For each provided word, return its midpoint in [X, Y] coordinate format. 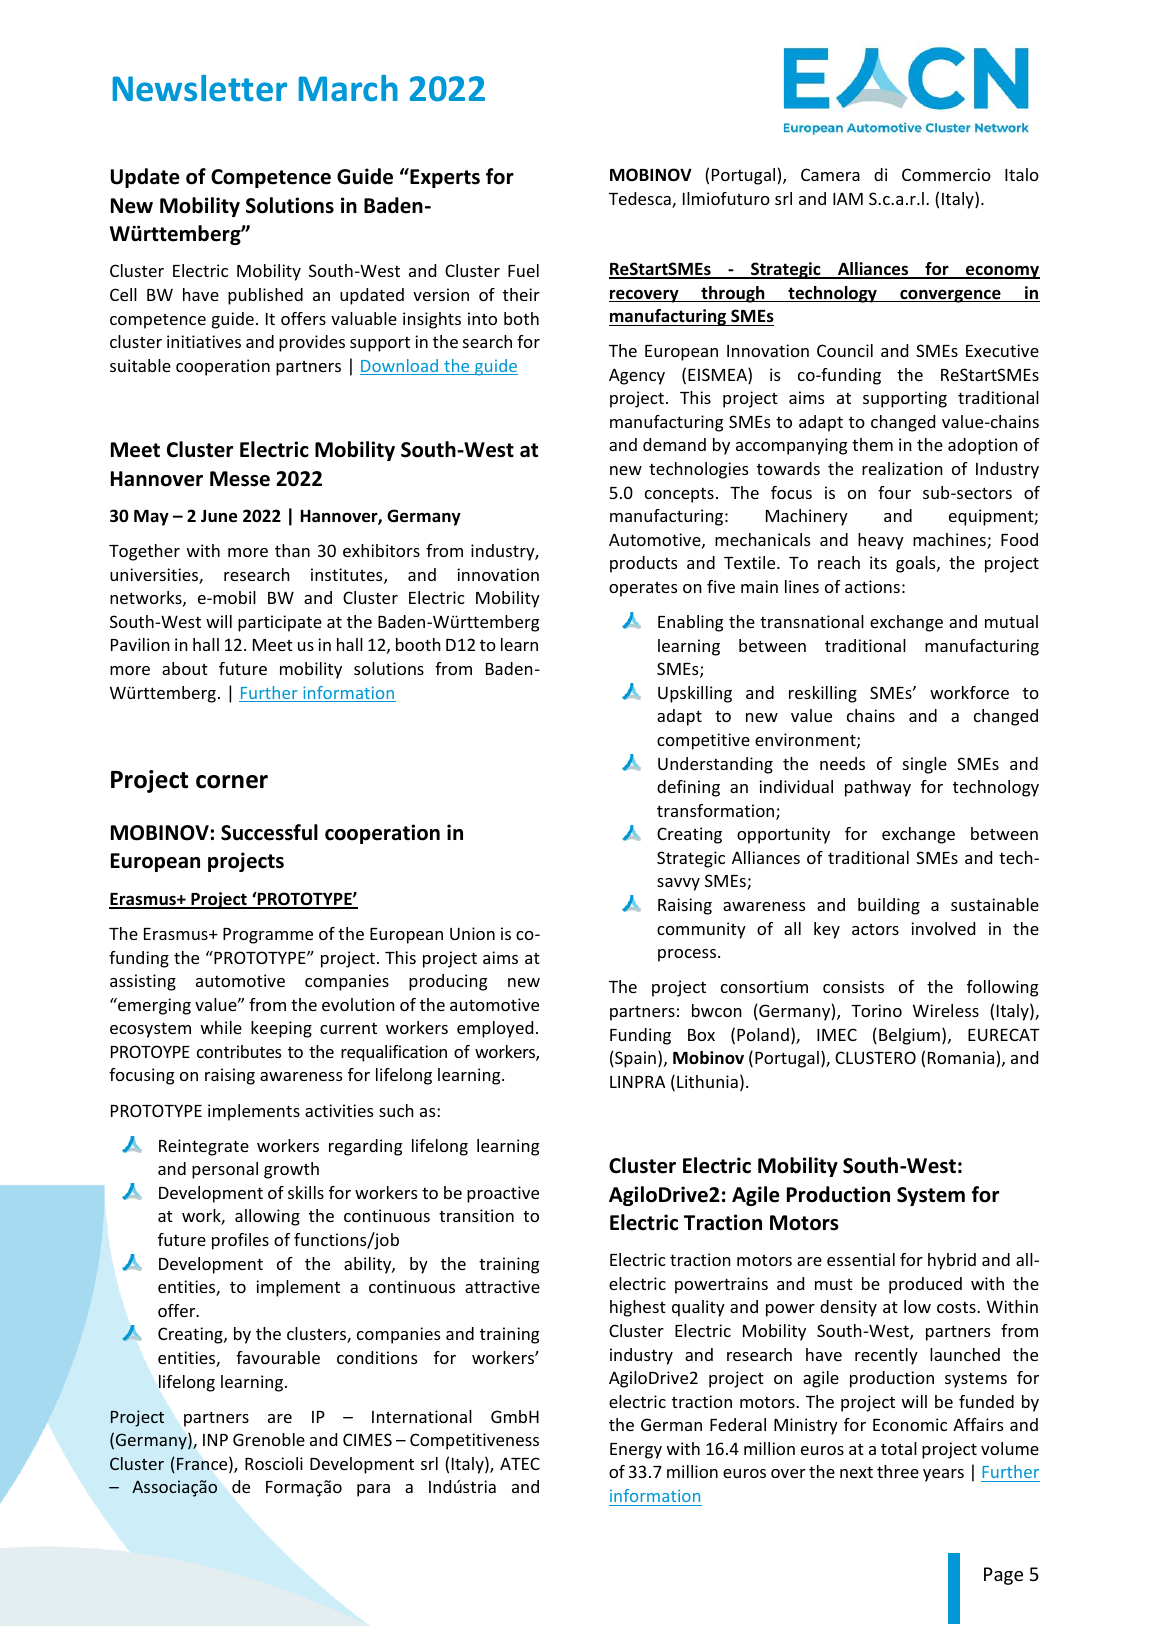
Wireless [946, 1010]
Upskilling [695, 694]
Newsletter [200, 88]
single [925, 765]
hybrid [952, 1261]
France [203, 1465]
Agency [637, 376]
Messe [240, 479]
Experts [444, 178]
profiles [240, 1241]
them [872, 444]
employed [495, 1029]
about [185, 668]
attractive [502, 1286]
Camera [830, 174]
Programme [268, 936]
